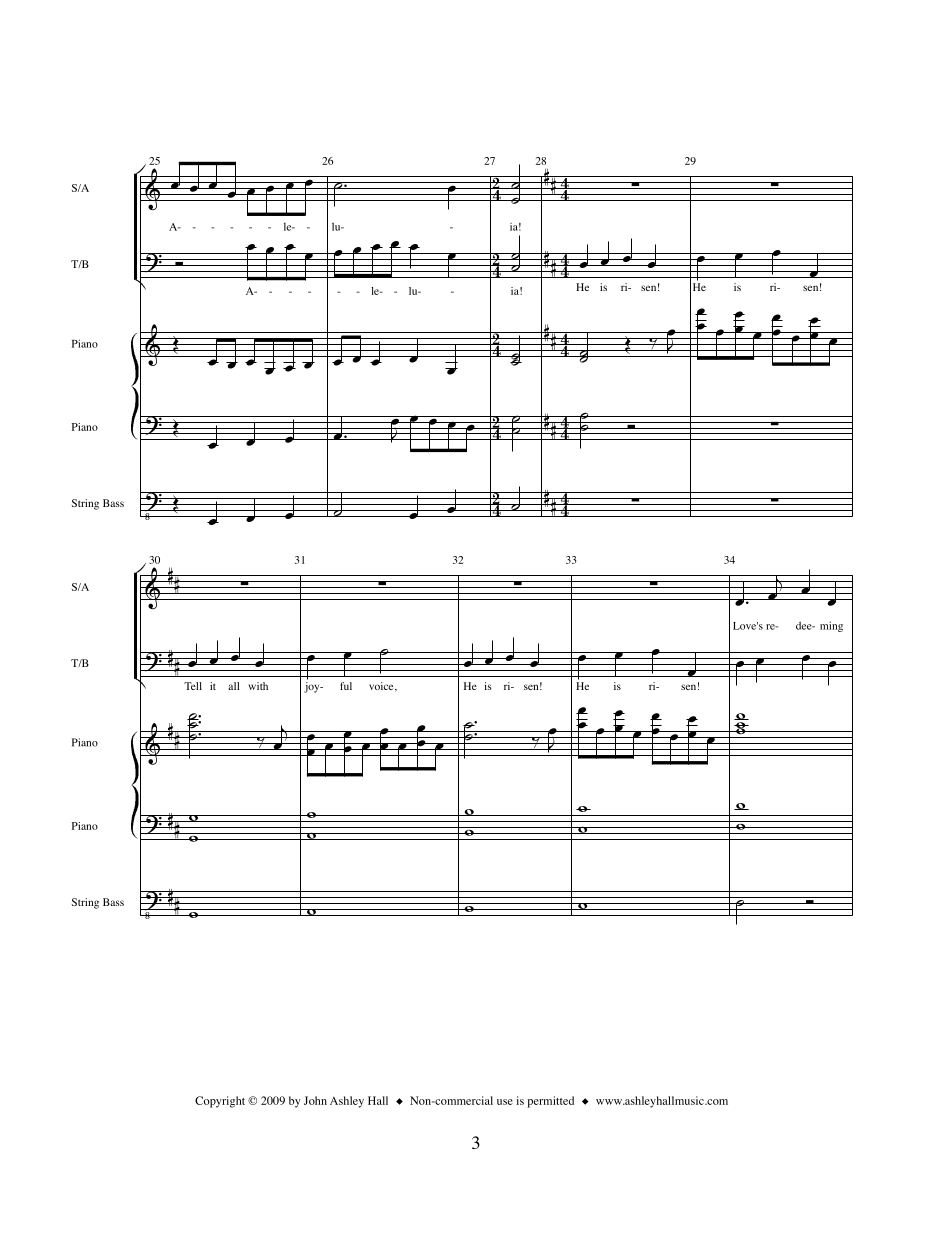 The image size is (952, 1233). Describe the element at coordinates (550, 1102) in the image. I see `permitted` at that location.
